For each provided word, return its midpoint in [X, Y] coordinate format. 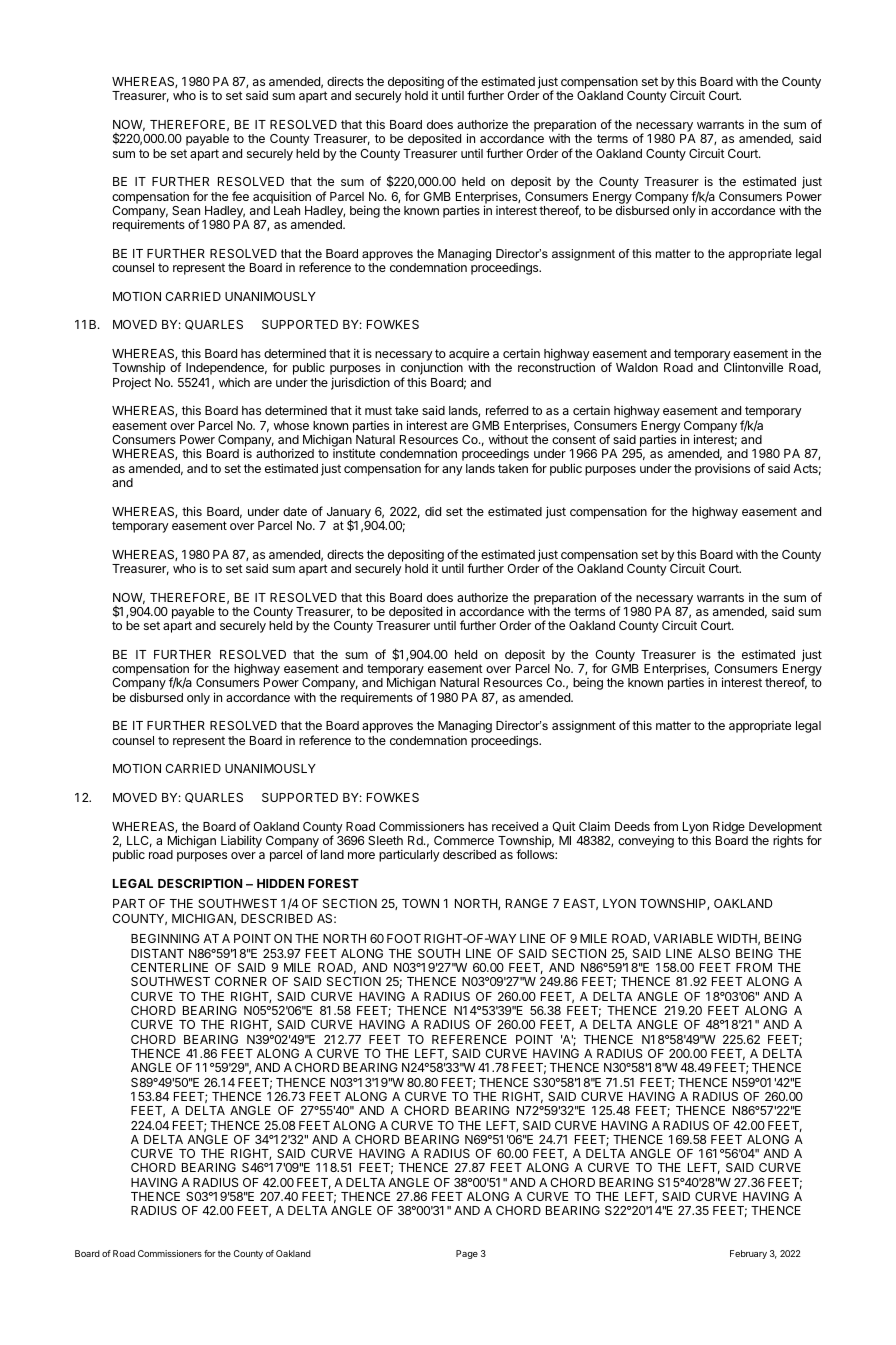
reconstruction [556, 367]
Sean [186, 210]
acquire [468, 356]
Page [467, 1254]
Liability [241, 841]
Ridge [729, 827]
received [515, 826]
